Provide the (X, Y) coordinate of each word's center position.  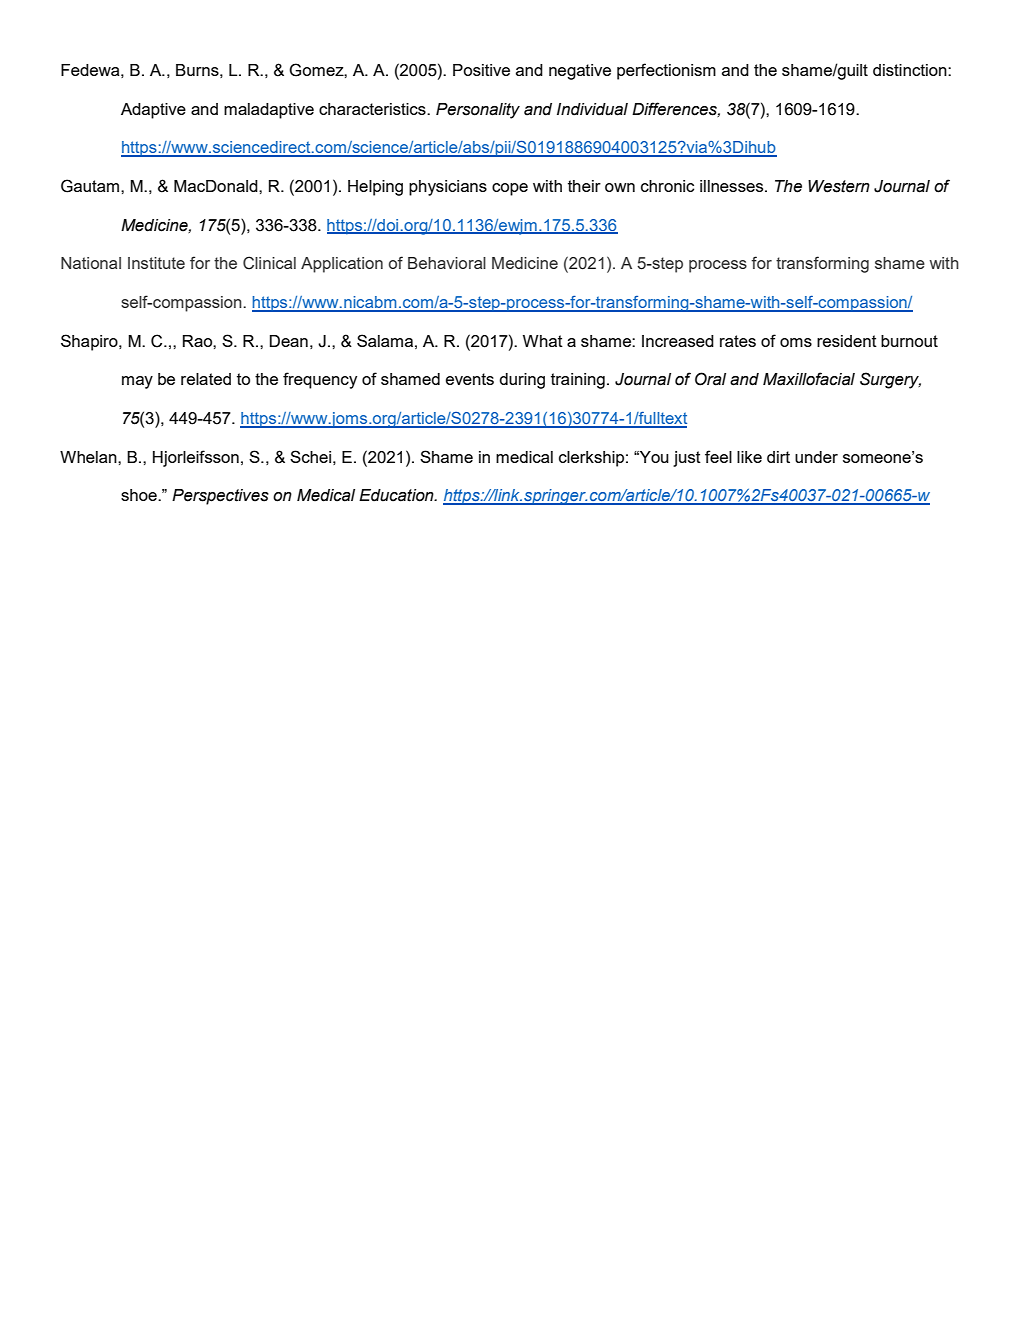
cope (510, 189)
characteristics (373, 109)
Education (397, 495)
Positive (481, 70)
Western (839, 186)
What (543, 341)
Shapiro (90, 342)
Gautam (90, 186)
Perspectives (220, 497)
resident (847, 341)
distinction (911, 70)
